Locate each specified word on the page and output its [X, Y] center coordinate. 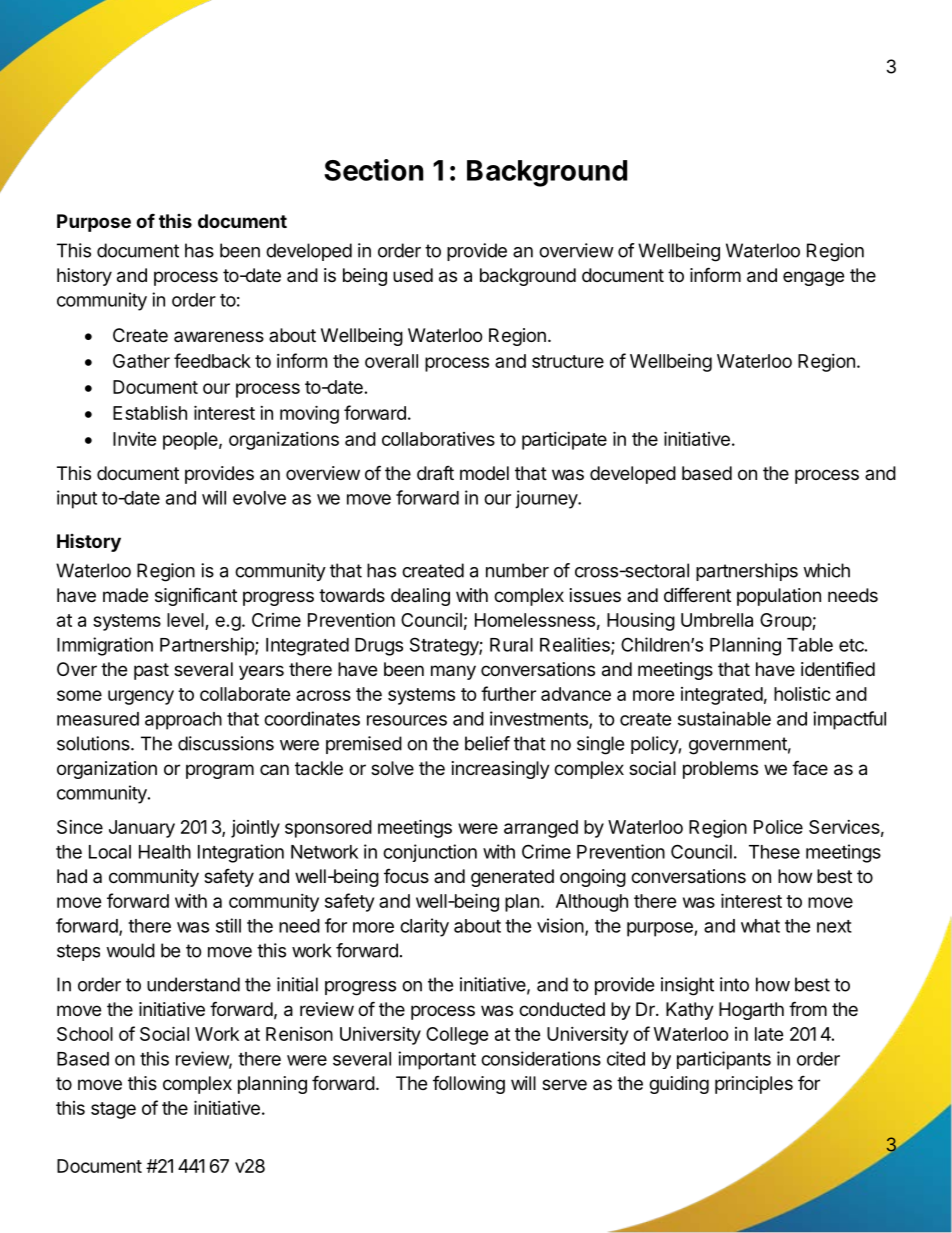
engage [813, 278]
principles [754, 1085]
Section [373, 170]
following [469, 1085]
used [413, 275]
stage [113, 1110]
